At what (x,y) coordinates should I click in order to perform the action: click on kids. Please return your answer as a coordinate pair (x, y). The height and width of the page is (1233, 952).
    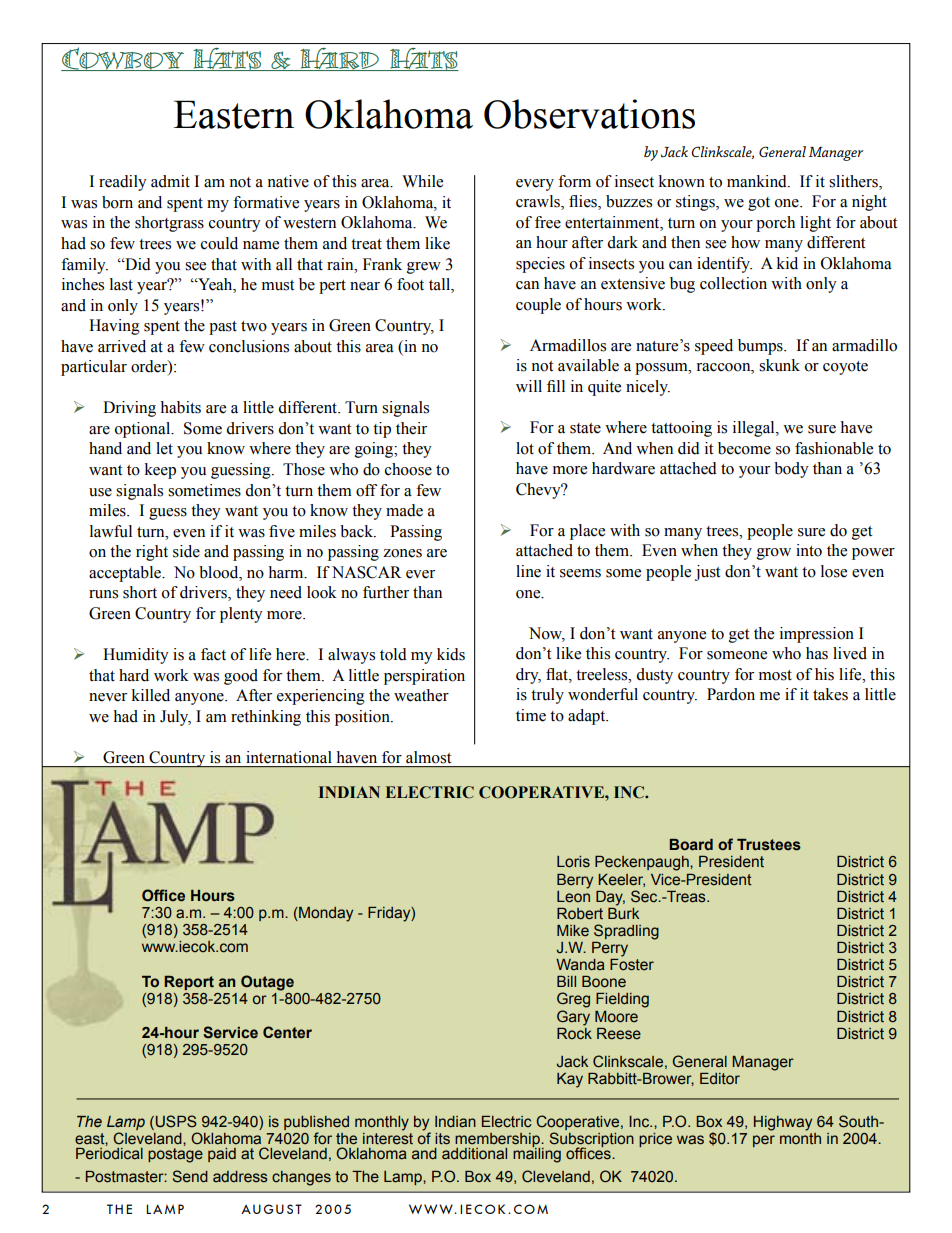
    Looking at the image, I should click on (451, 654).
